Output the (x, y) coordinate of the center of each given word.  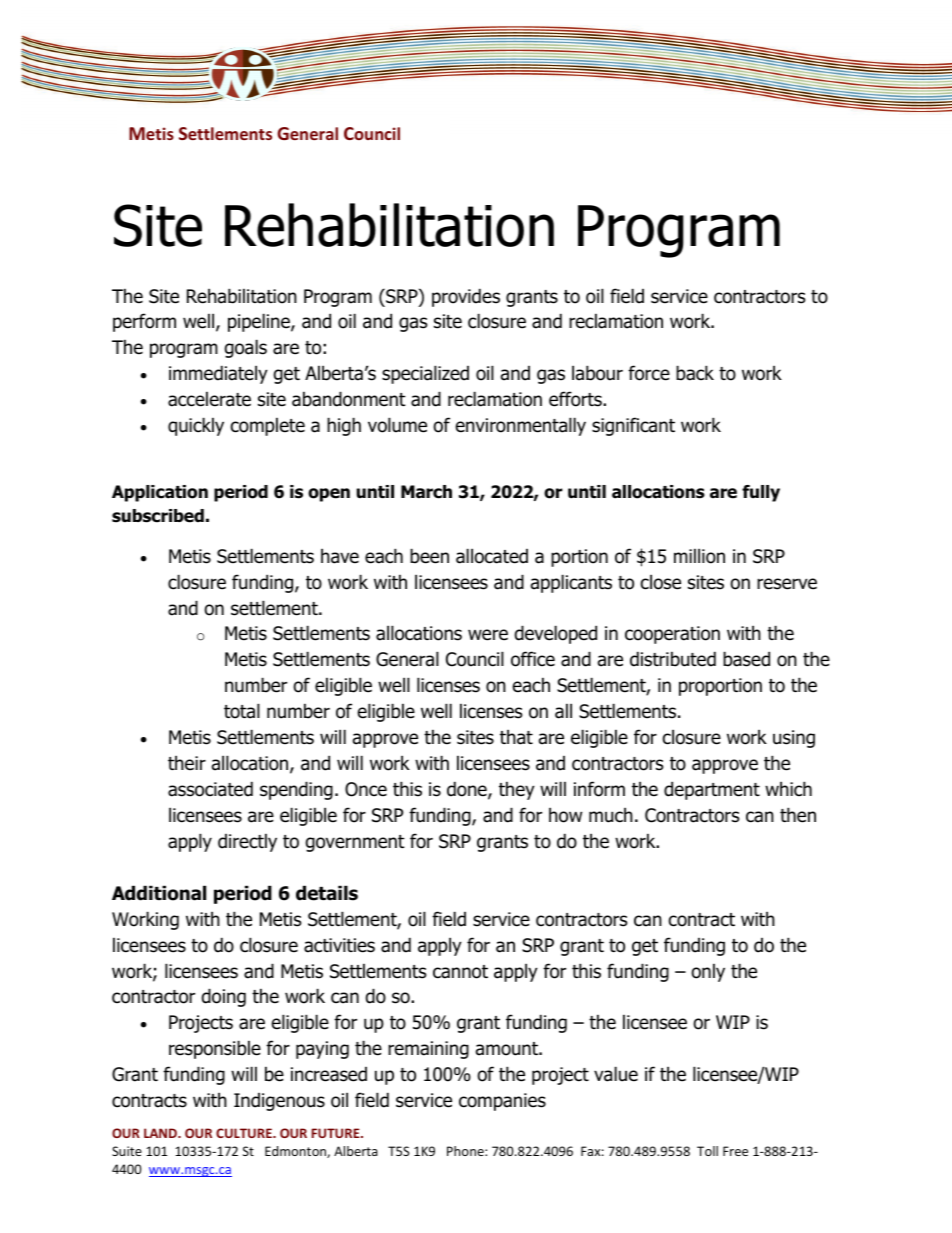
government (355, 843)
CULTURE (245, 1133)
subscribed (158, 516)
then (798, 815)
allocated (492, 556)
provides (466, 297)
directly (247, 842)
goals (245, 348)
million (699, 556)
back (695, 373)
